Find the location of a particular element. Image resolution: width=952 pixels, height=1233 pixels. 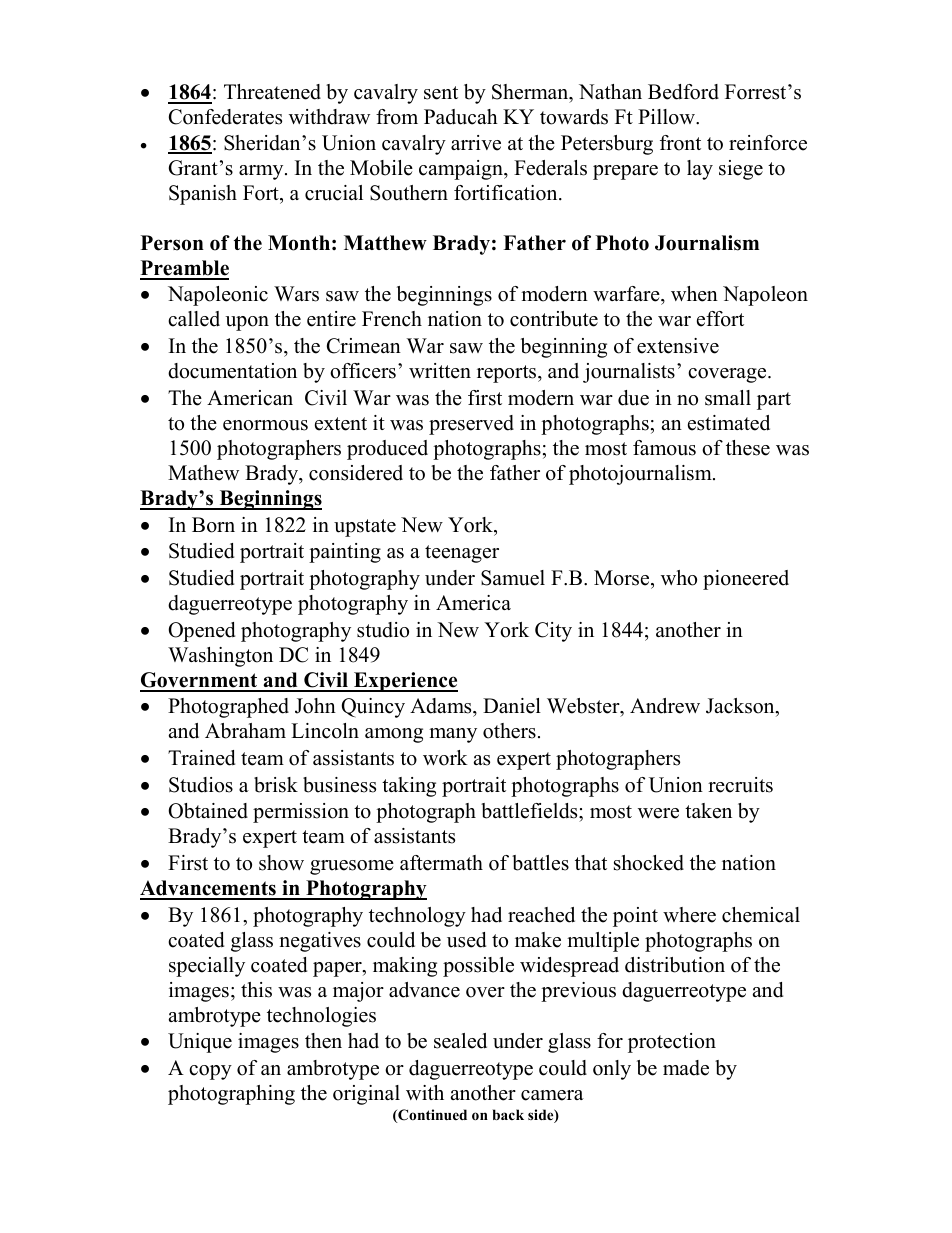

Abraham is located at coordinates (245, 731).
